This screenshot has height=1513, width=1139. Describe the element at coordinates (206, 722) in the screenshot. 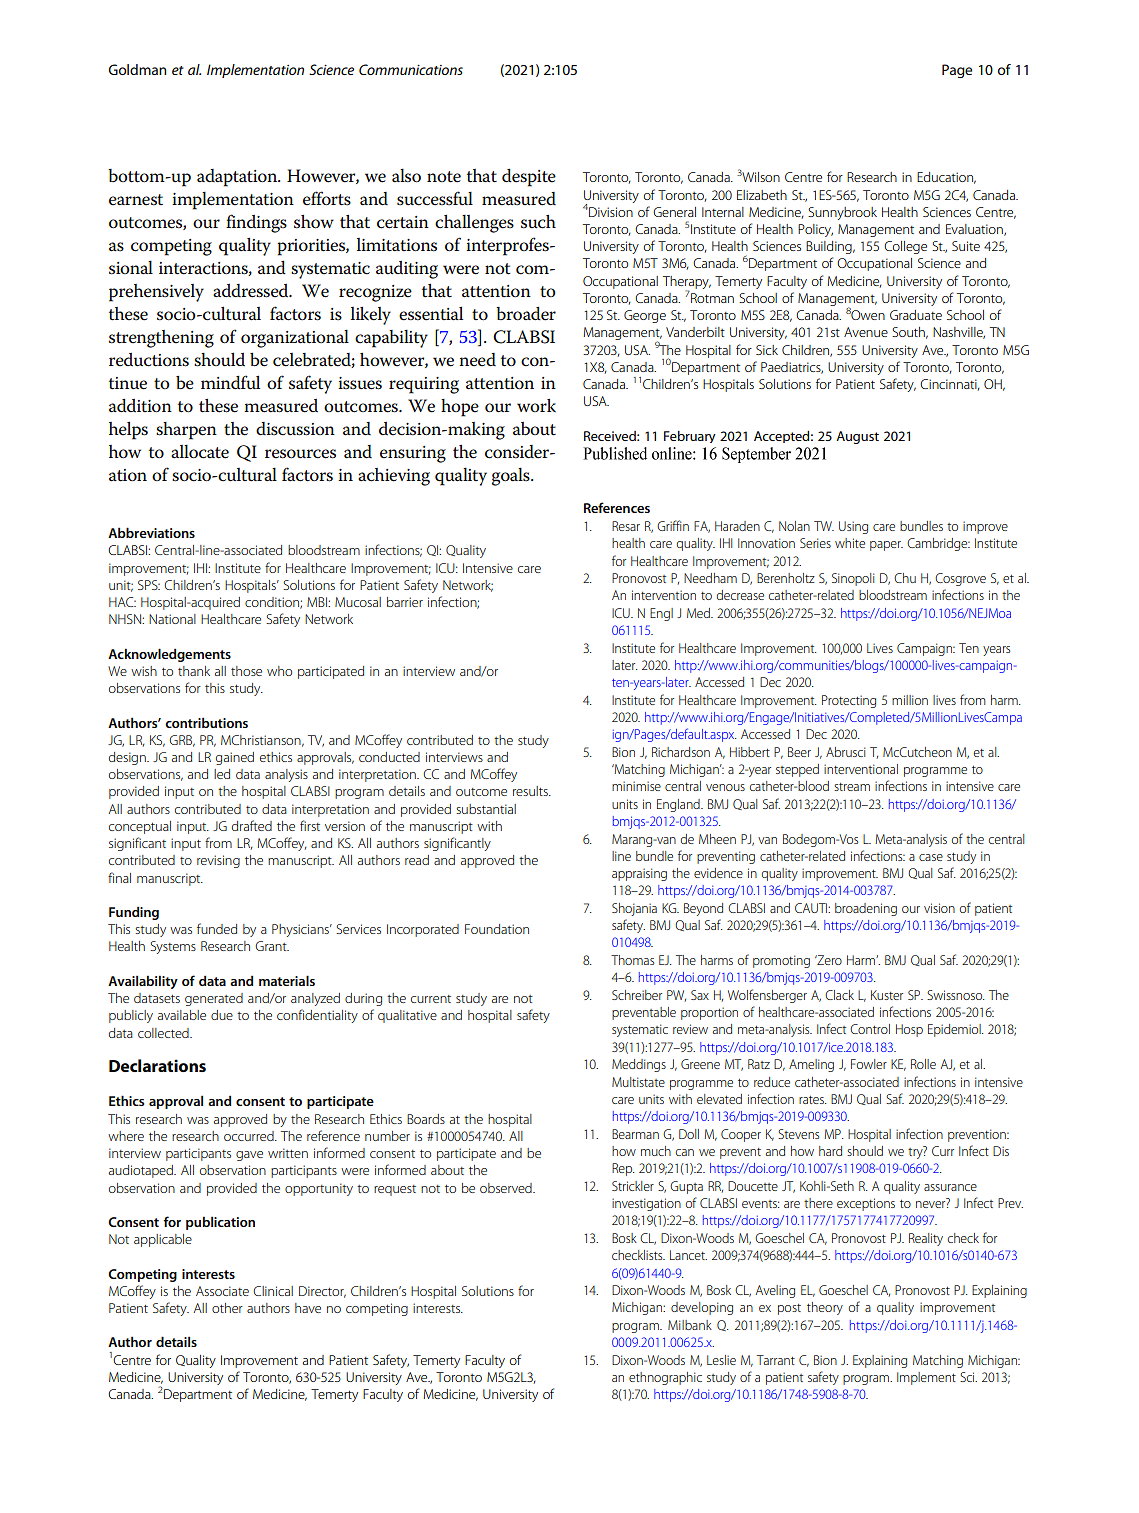

I see `contributions` at that location.
